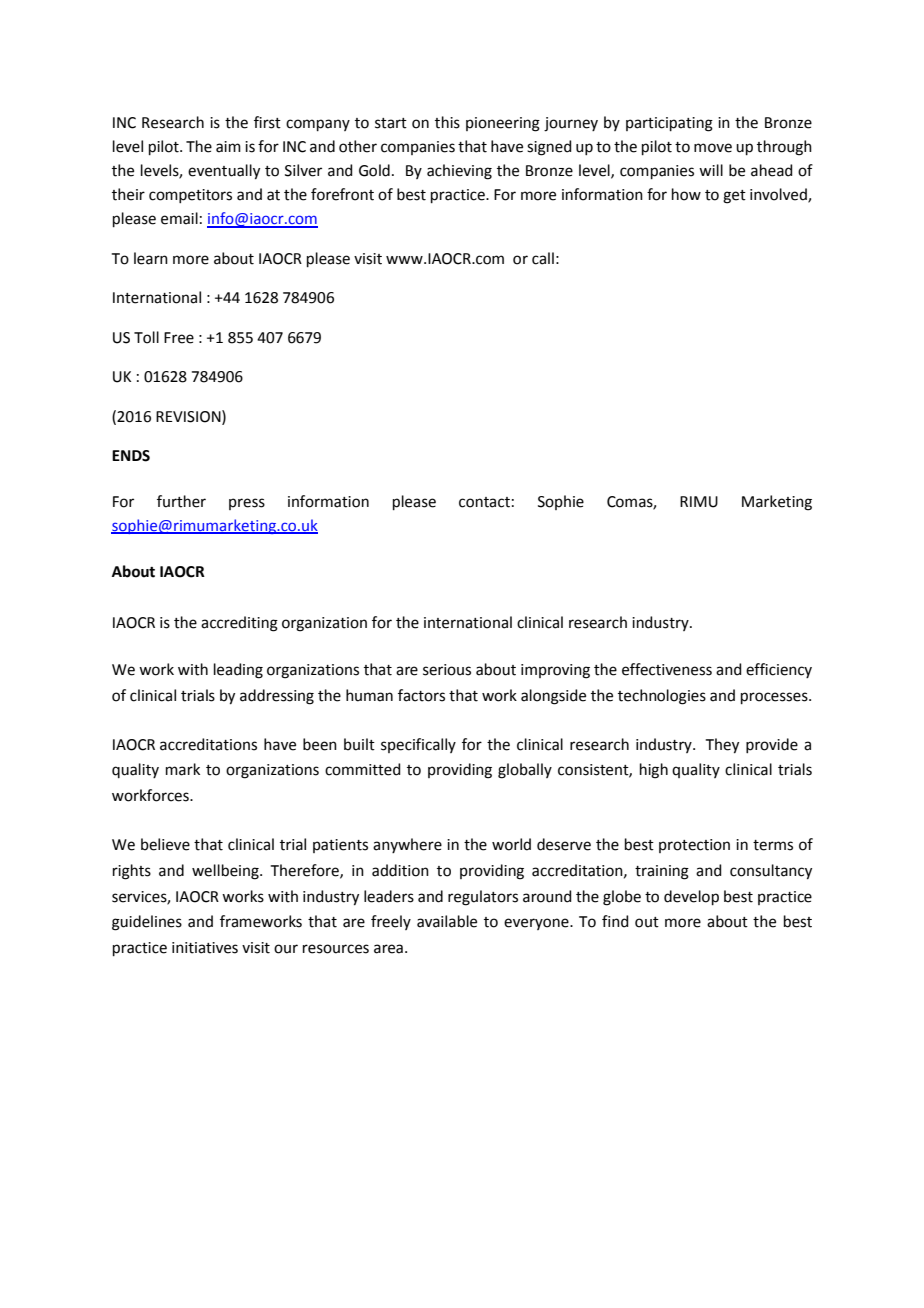  I want to click on available, so click(447, 921).
